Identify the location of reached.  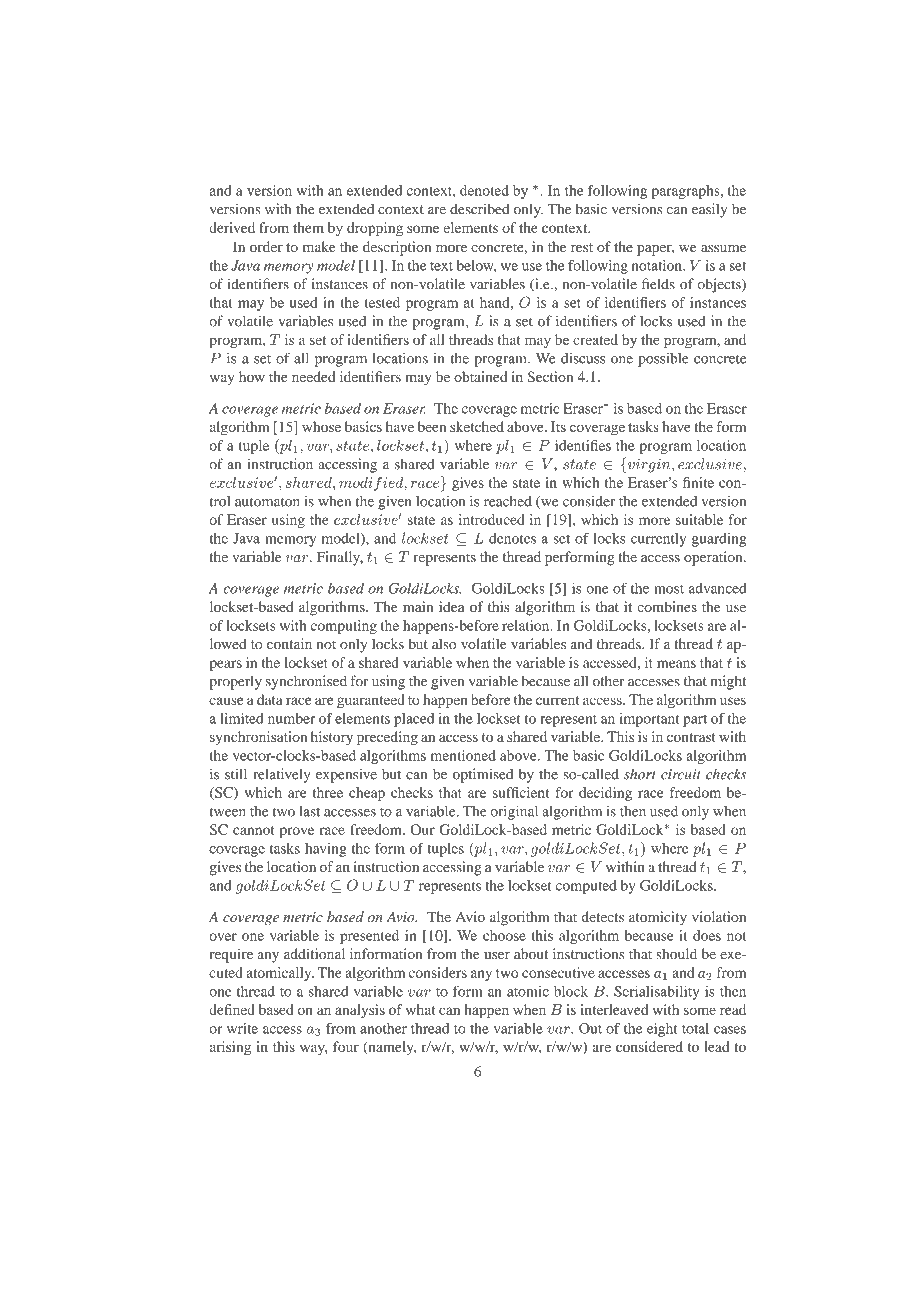
(508, 501).
